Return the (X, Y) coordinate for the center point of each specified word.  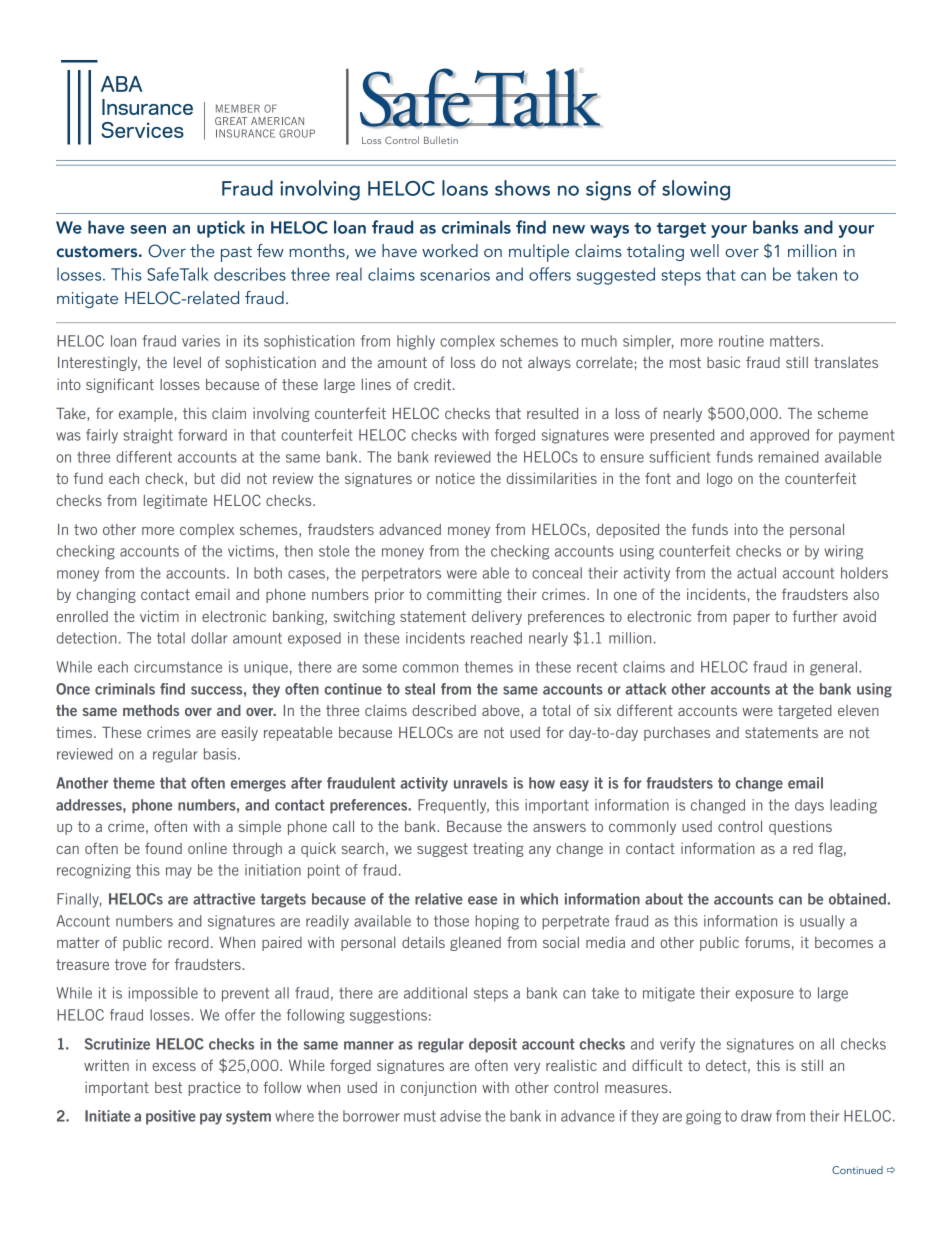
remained (789, 457)
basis (221, 754)
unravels (481, 783)
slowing (696, 190)
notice (455, 478)
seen (148, 229)
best (168, 1087)
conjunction (438, 1088)
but (204, 478)
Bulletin (441, 140)
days (809, 806)
